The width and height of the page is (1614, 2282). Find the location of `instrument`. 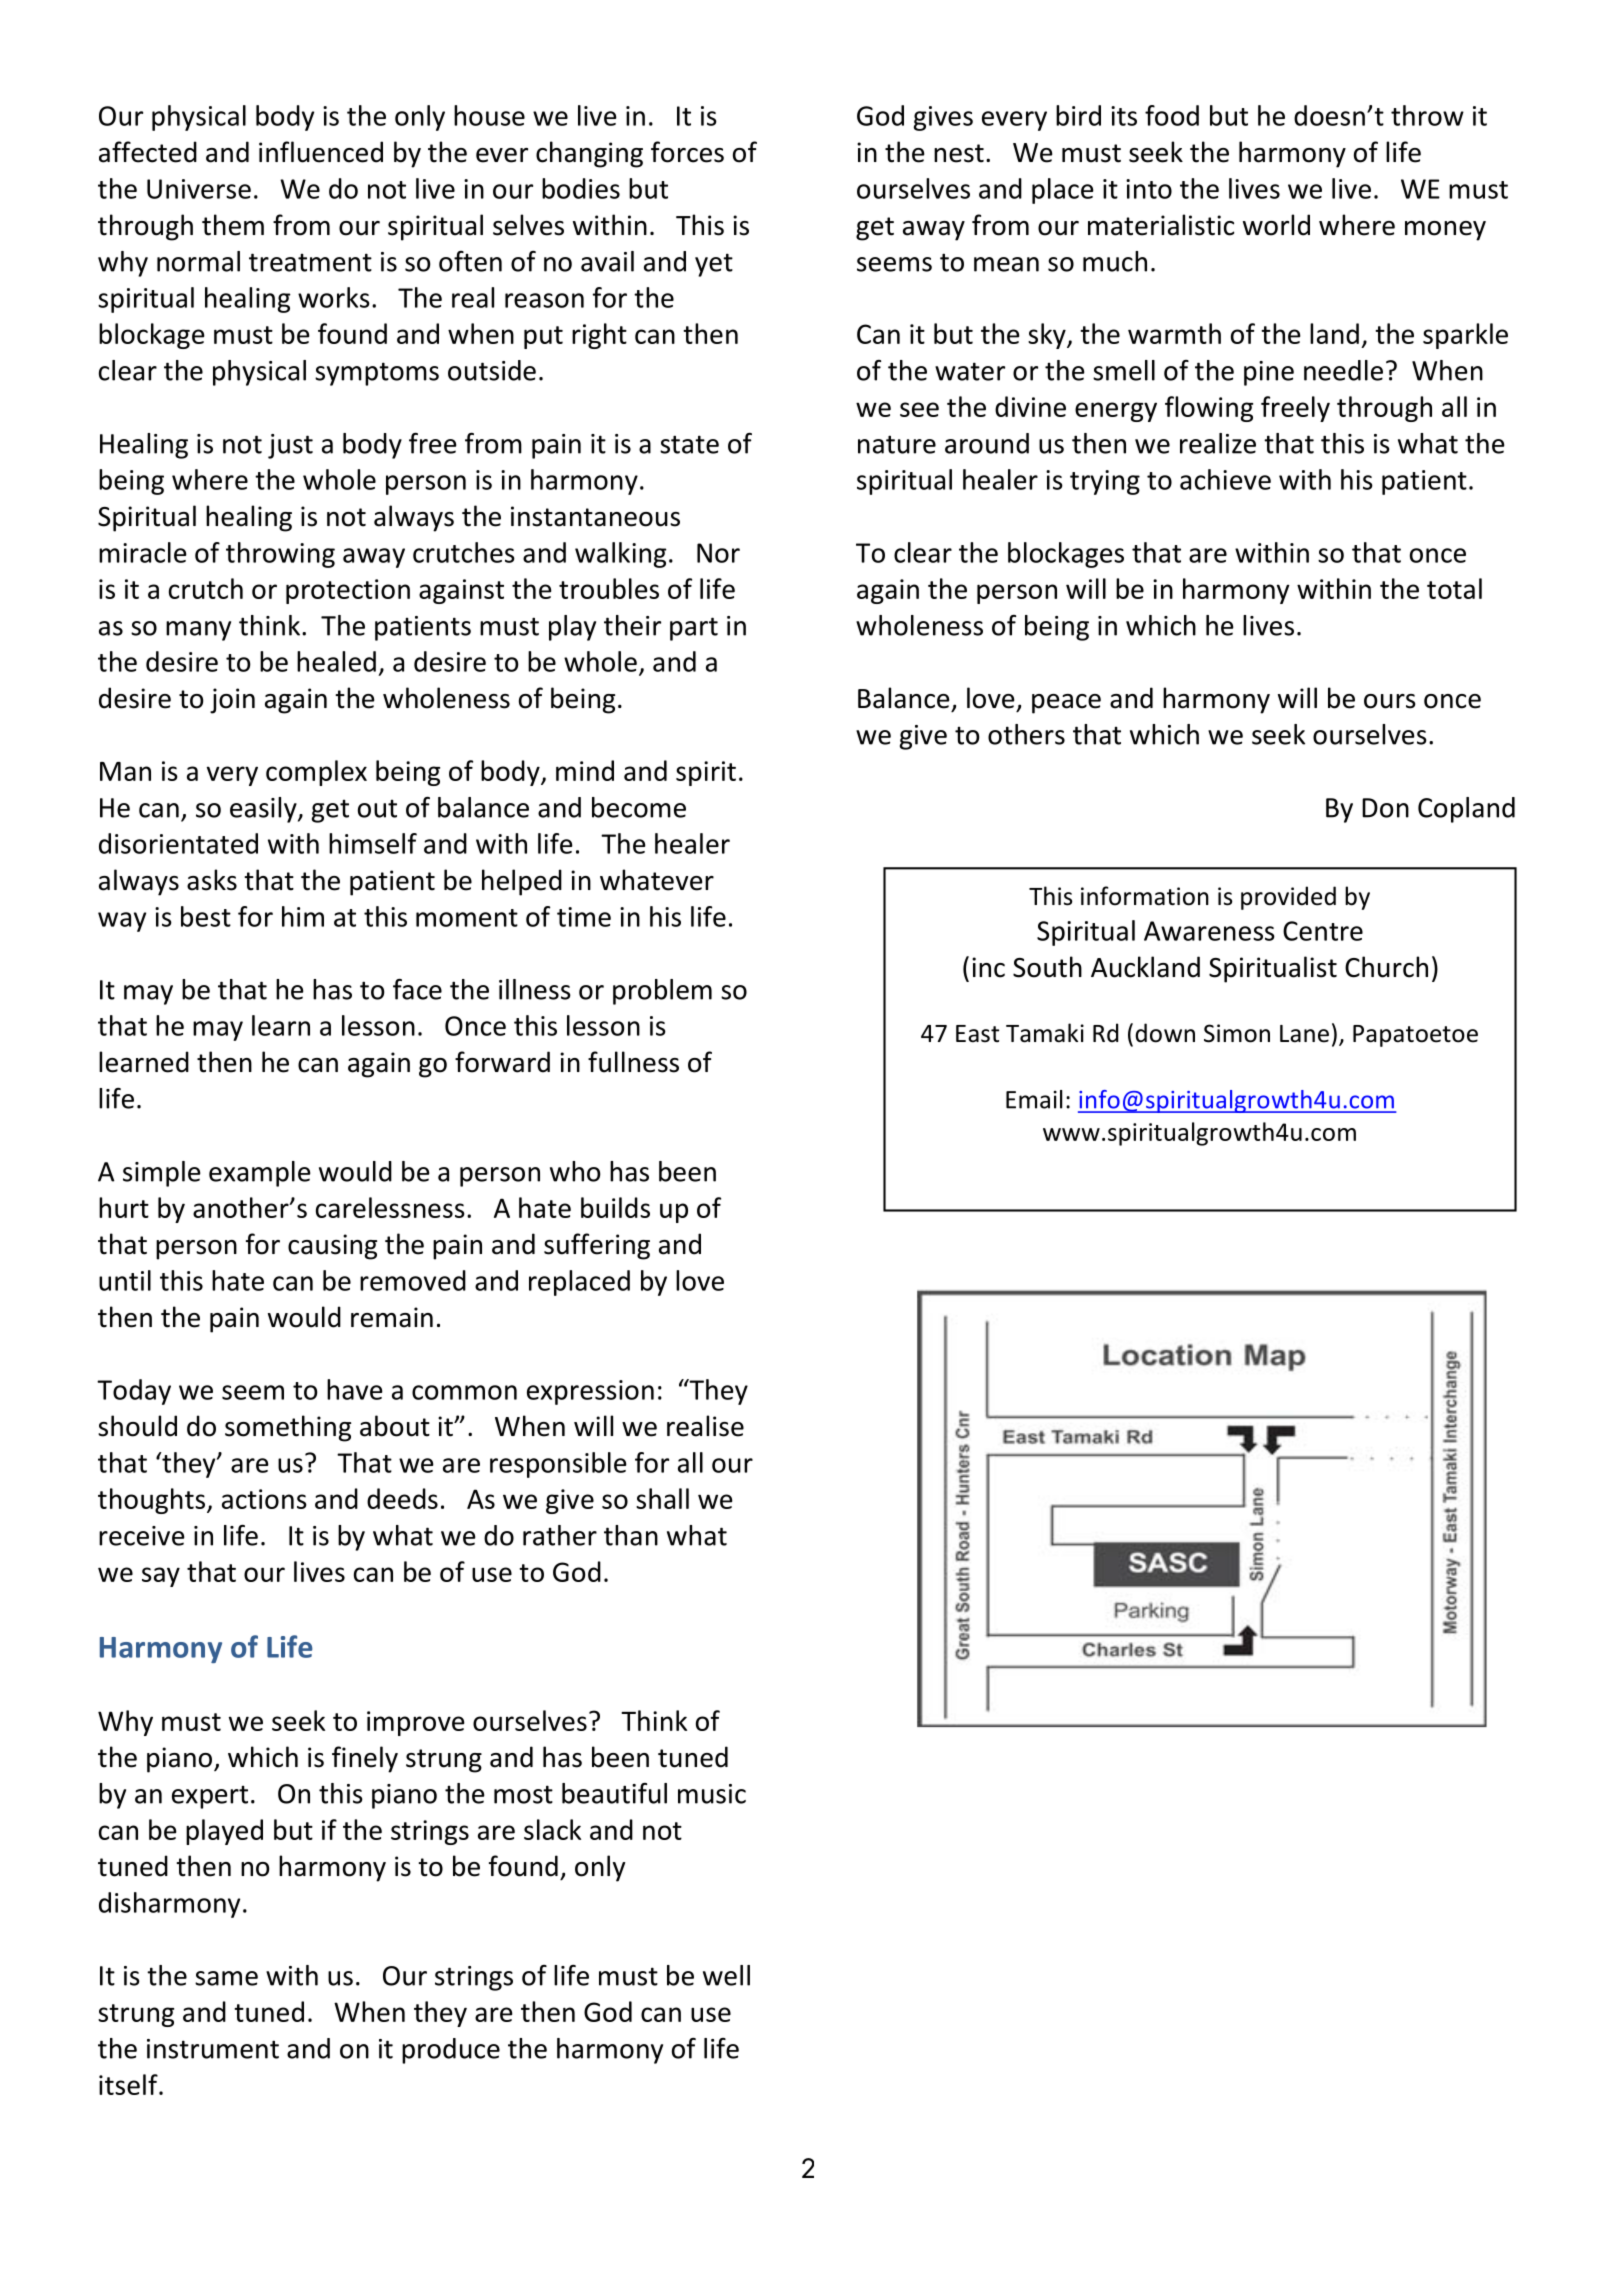

instrument is located at coordinates (213, 2049).
